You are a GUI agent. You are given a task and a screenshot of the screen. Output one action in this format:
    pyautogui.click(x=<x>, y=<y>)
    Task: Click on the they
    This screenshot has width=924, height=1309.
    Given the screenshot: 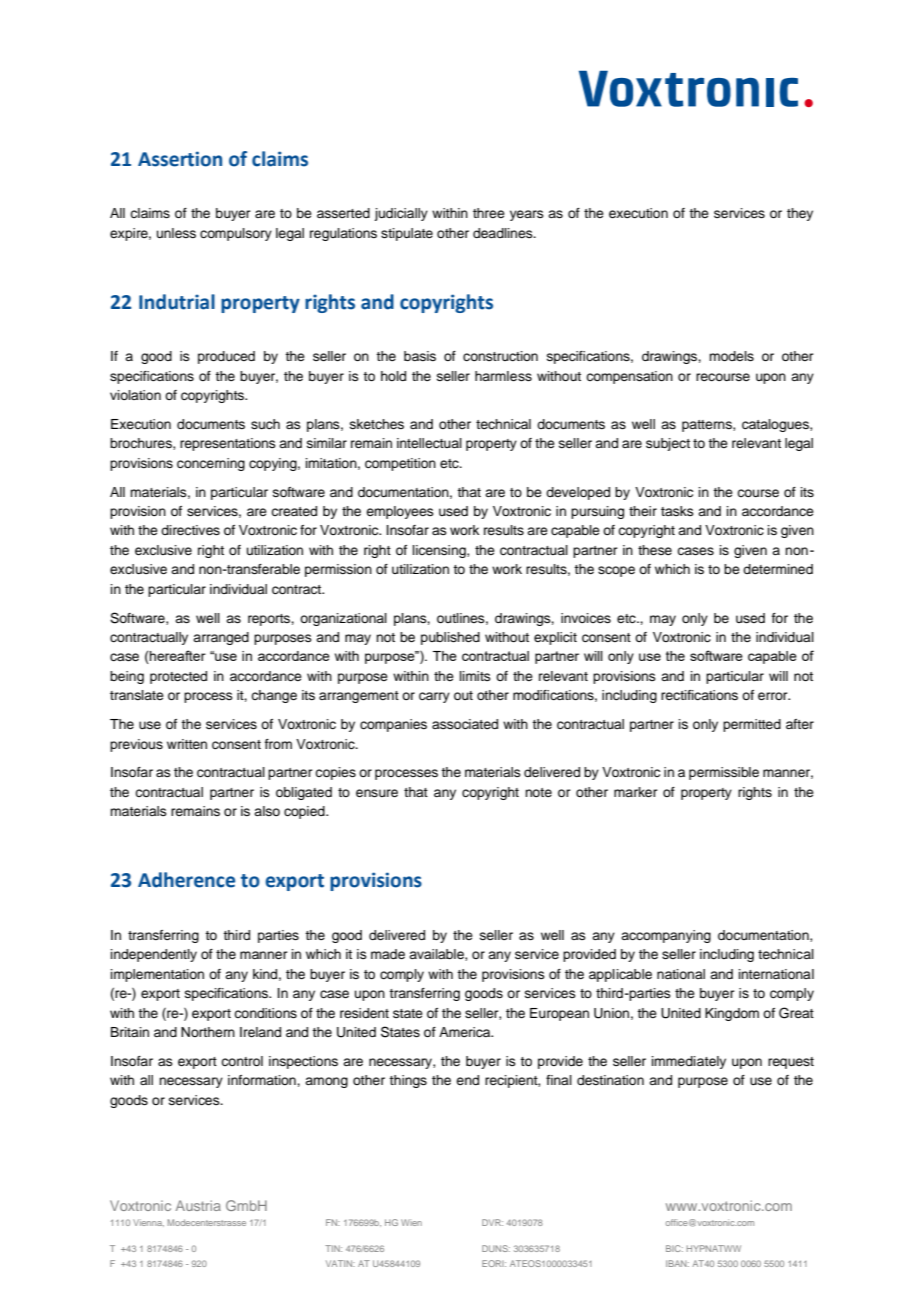 What is the action you would take?
    pyautogui.click(x=800, y=214)
